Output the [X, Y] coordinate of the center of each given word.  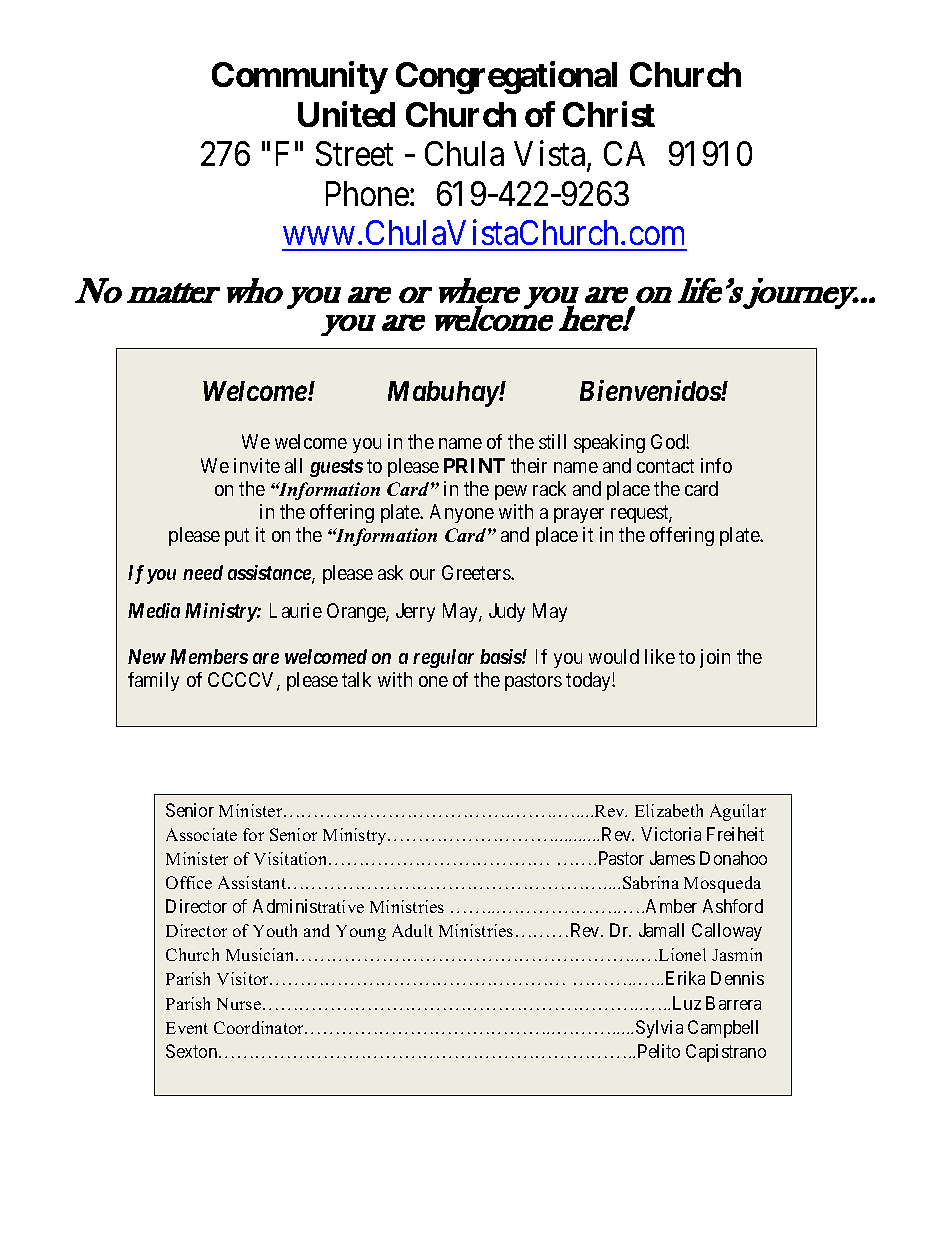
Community [299, 78]
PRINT [474, 465]
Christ [609, 114]
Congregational [506, 78]
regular [443, 658]
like [660, 656]
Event [187, 1028]
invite [257, 465]
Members [209, 656]
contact [665, 466]
